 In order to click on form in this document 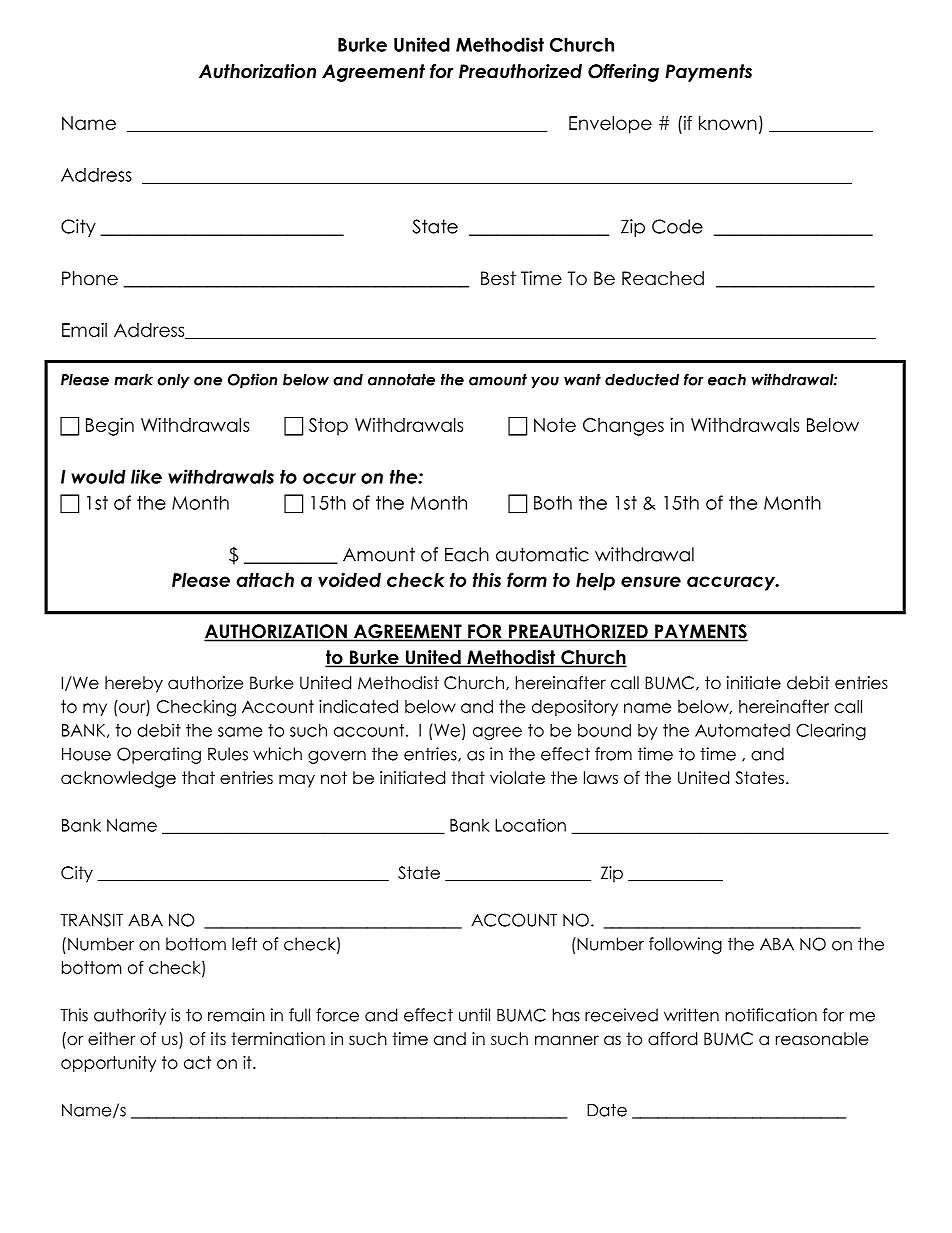, I will do `click(527, 579)`.
